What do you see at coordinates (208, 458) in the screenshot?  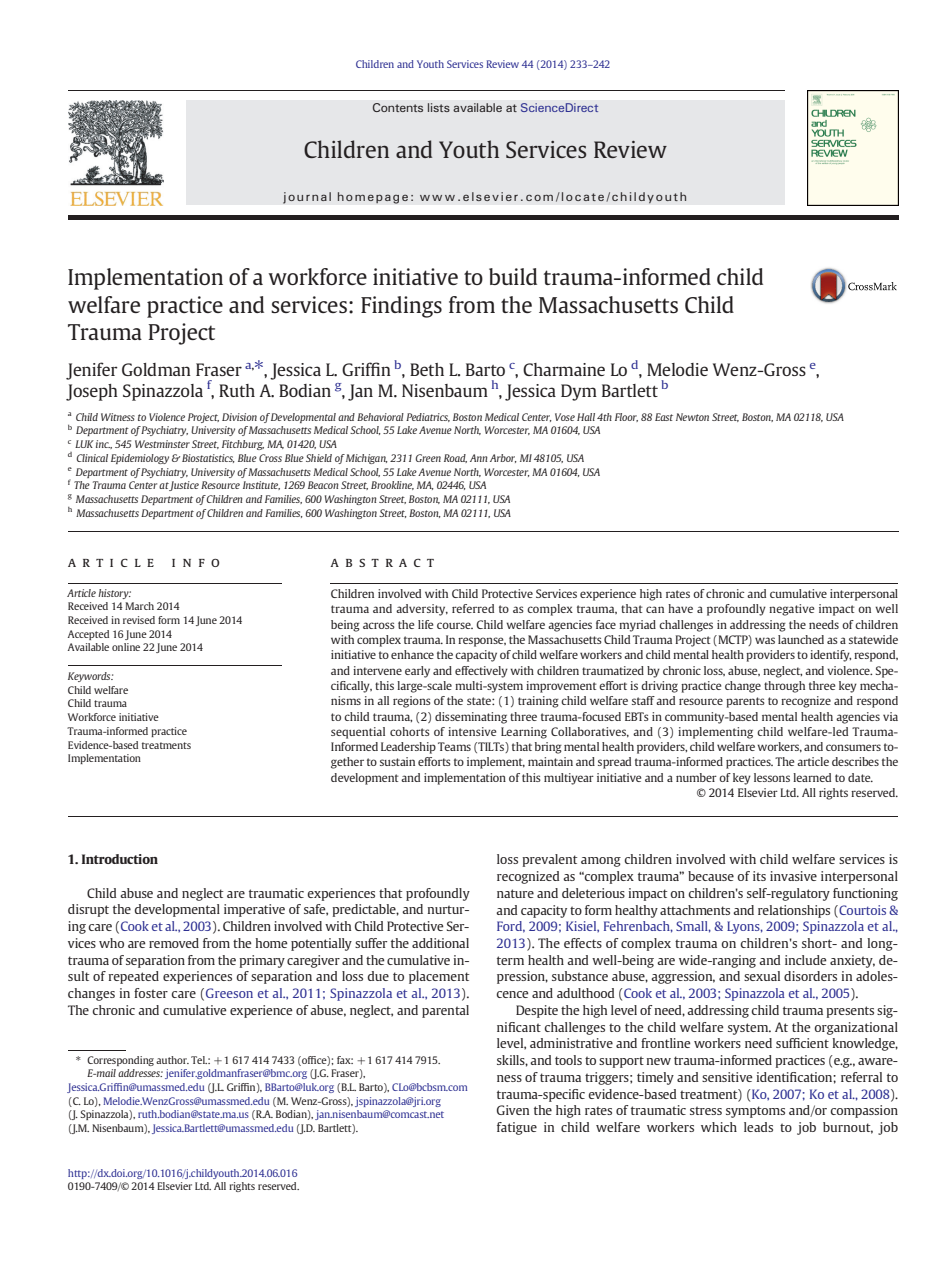 I see `Biostatistics` at bounding box center [208, 458].
